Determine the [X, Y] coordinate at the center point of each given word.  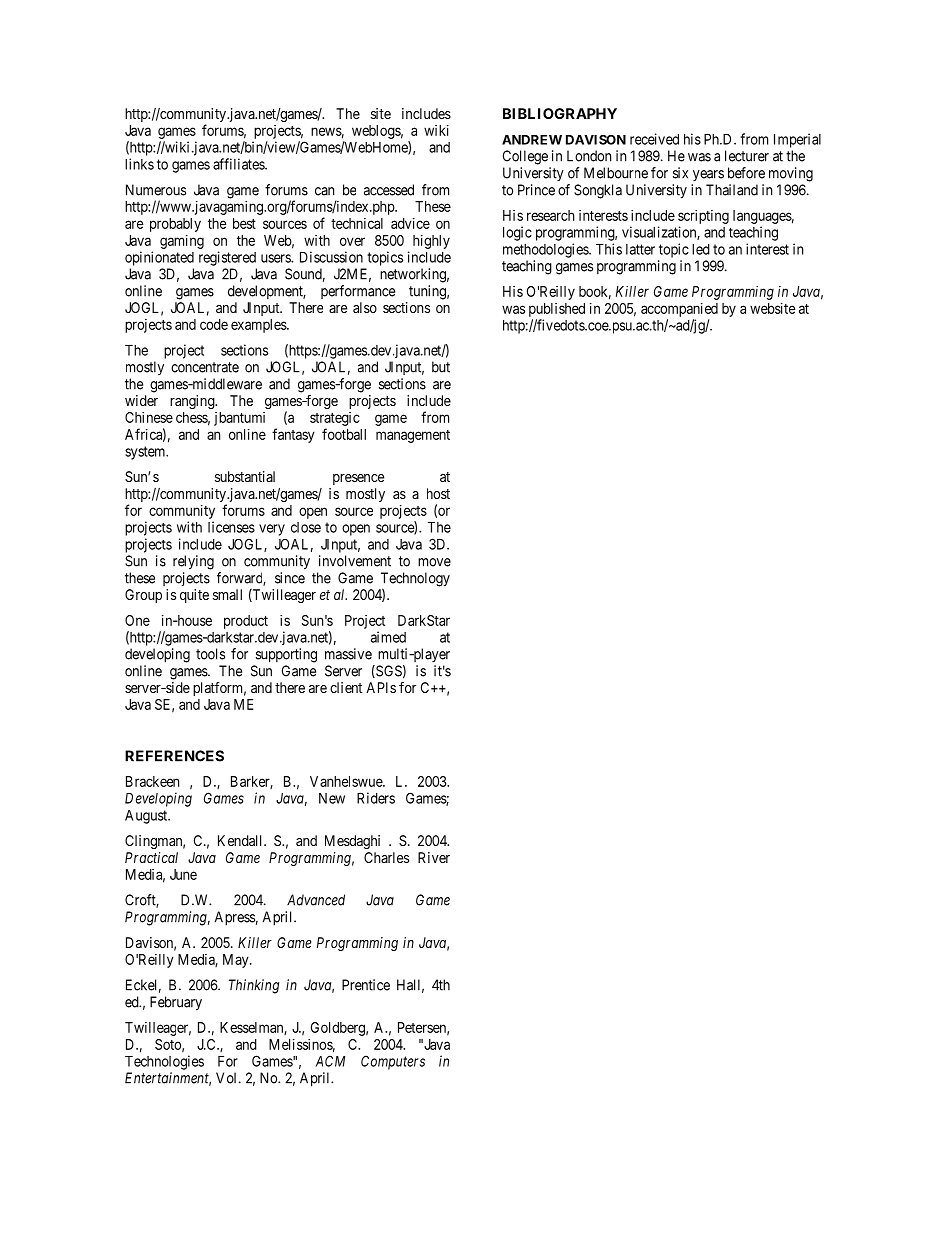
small [227, 594]
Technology [415, 580]
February [176, 1003]
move [434, 562]
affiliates [239, 164]
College [525, 157]
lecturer [747, 156]
